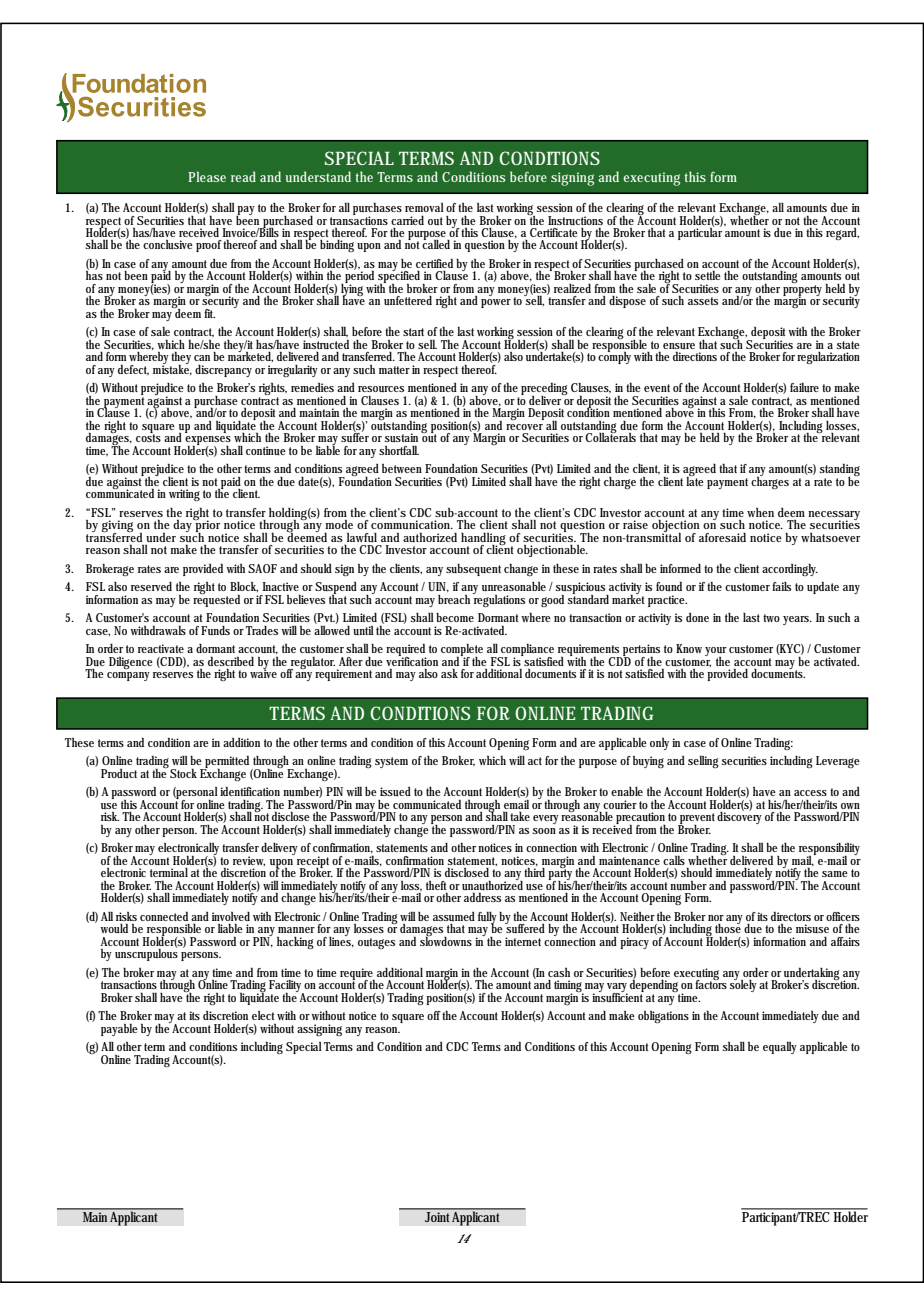 Image resolution: width=924 pixels, height=1307 pixels. I want to click on Please, so click(207, 176).
